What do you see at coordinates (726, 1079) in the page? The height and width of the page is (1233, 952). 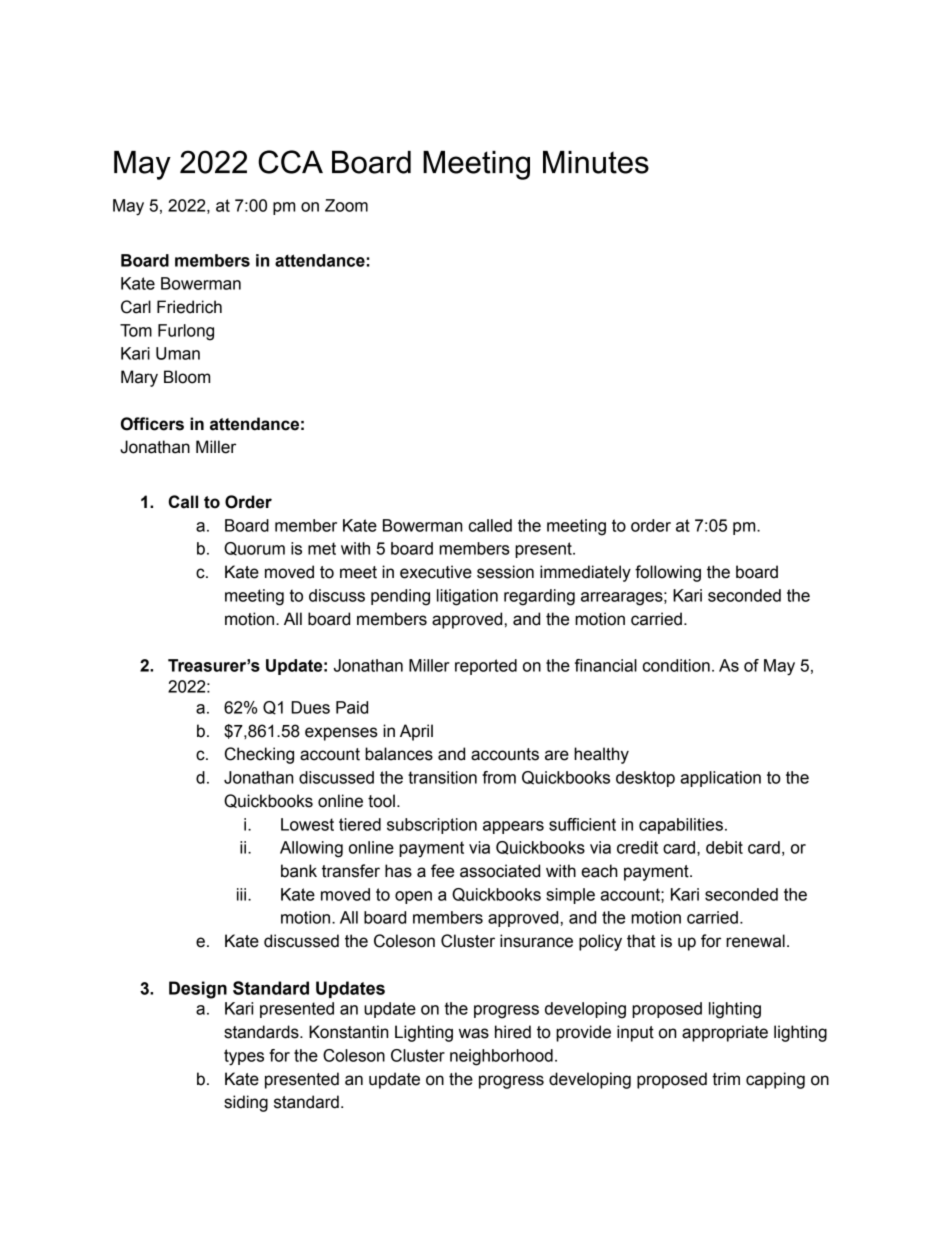 I see `trim` at bounding box center [726, 1079].
